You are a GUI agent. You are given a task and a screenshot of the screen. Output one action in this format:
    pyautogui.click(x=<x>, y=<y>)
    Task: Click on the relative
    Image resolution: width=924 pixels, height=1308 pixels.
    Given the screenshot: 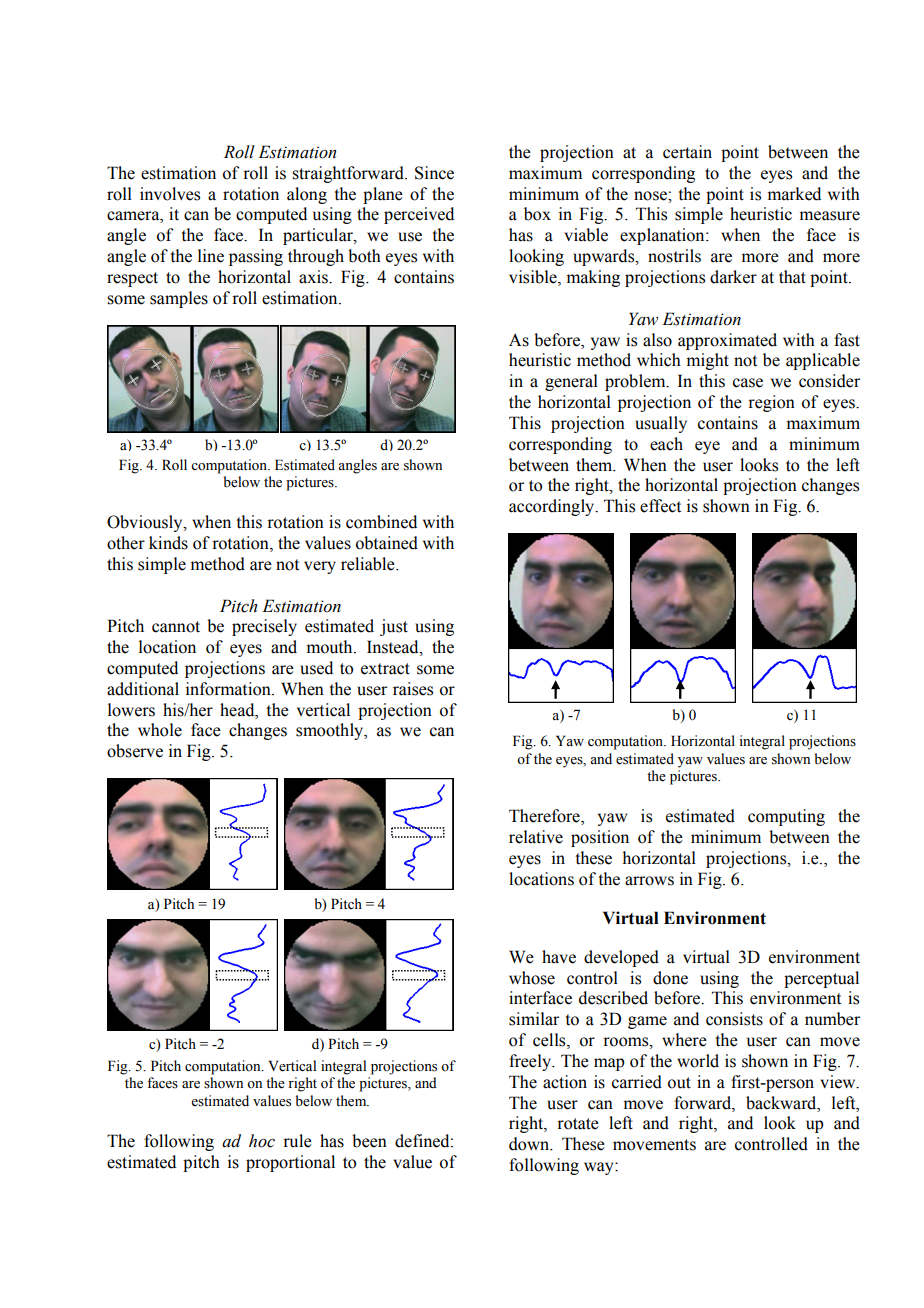 What is the action you would take?
    pyautogui.click(x=536, y=837)
